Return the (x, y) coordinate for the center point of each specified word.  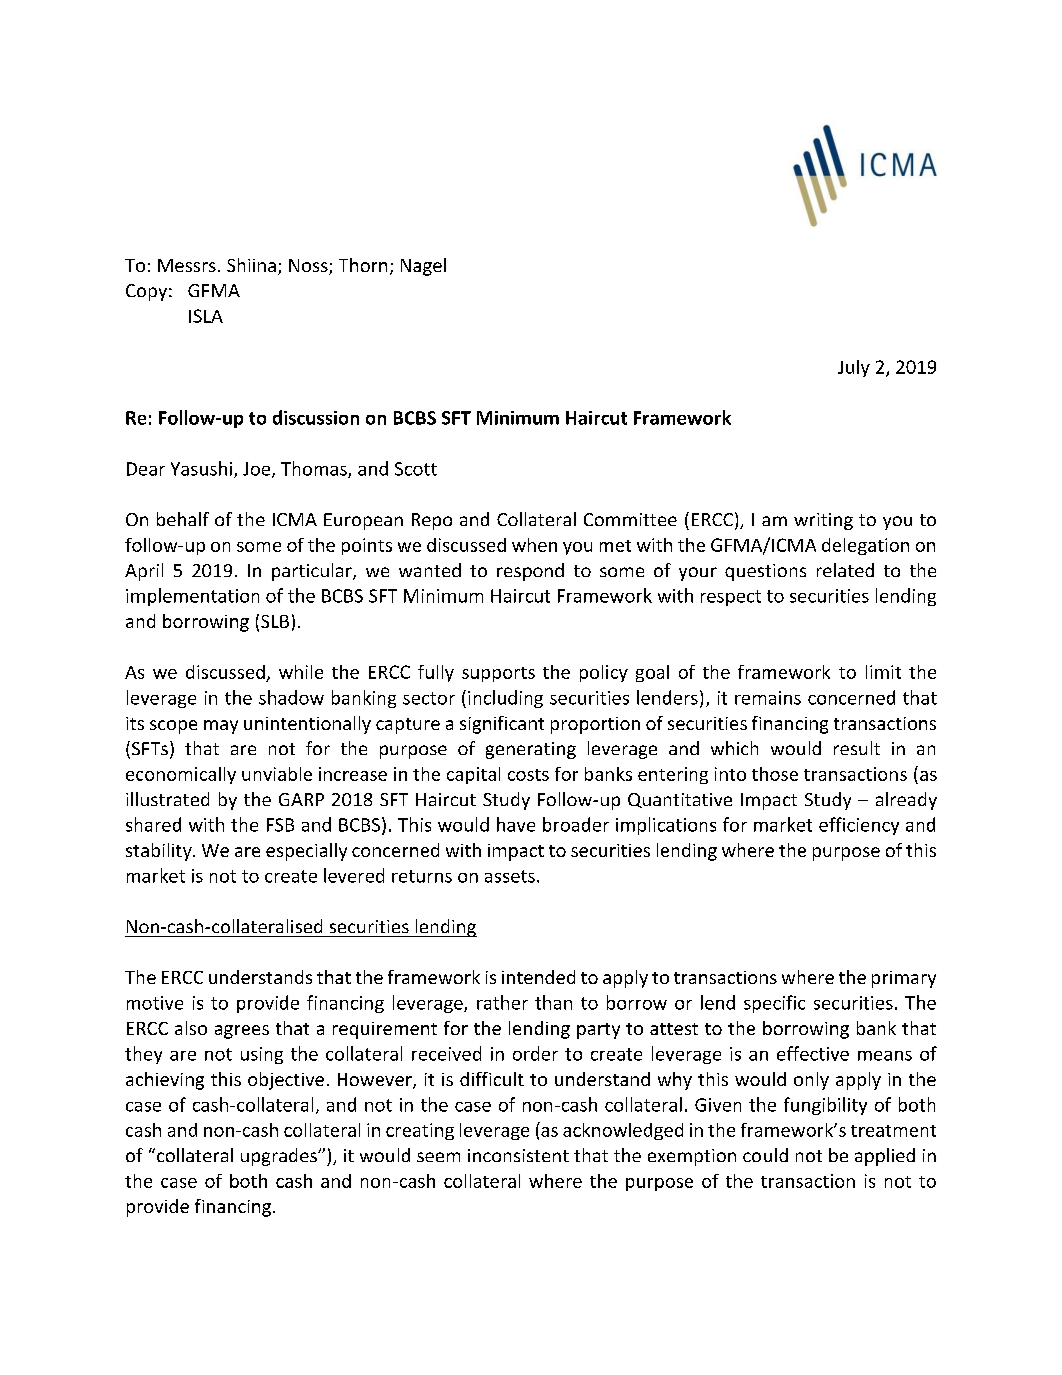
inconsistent (518, 1155)
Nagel (423, 267)
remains (768, 698)
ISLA (206, 316)
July (854, 368)
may (221, 727)
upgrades (280, 1157)
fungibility (825, 1106)
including (505, 699)
